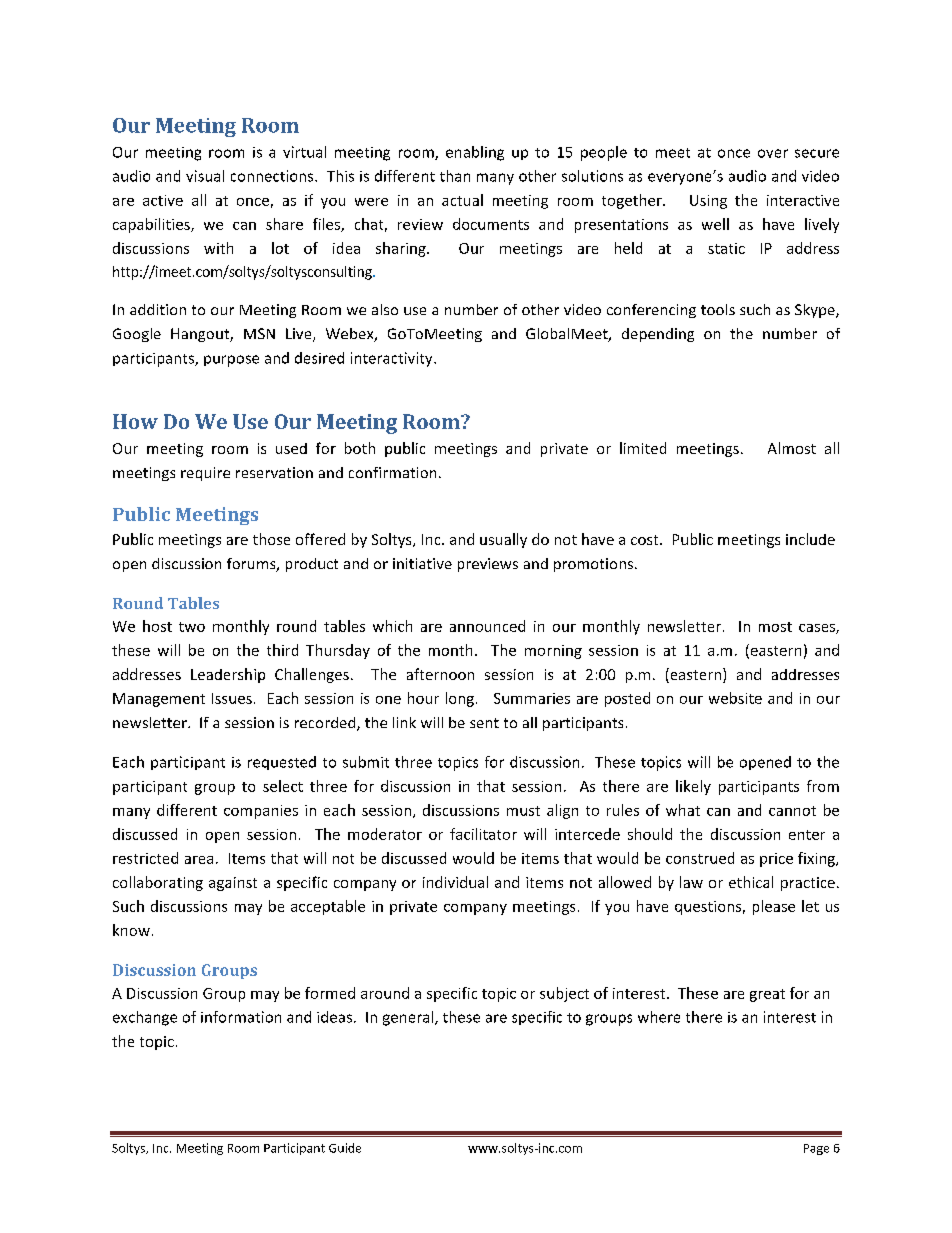 The height and width of the screenshot is (1233, 952). What do you see at coordinates (643, 448) in the screenshot?
I see `limited` at bounding box center [643, 448].
